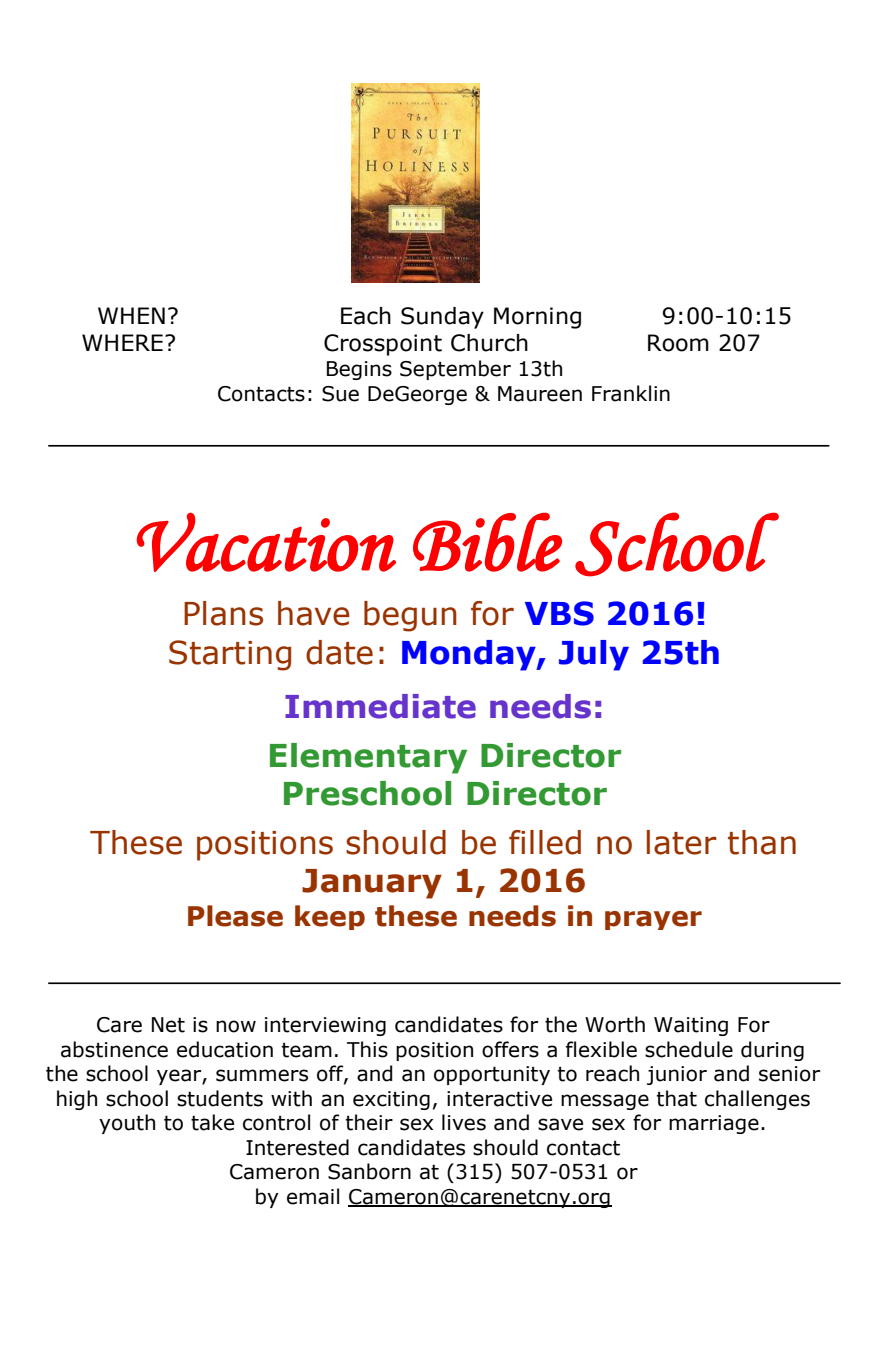 This page has height=1372, width=887. I want to click on Waiting, so click(691, 1026).
